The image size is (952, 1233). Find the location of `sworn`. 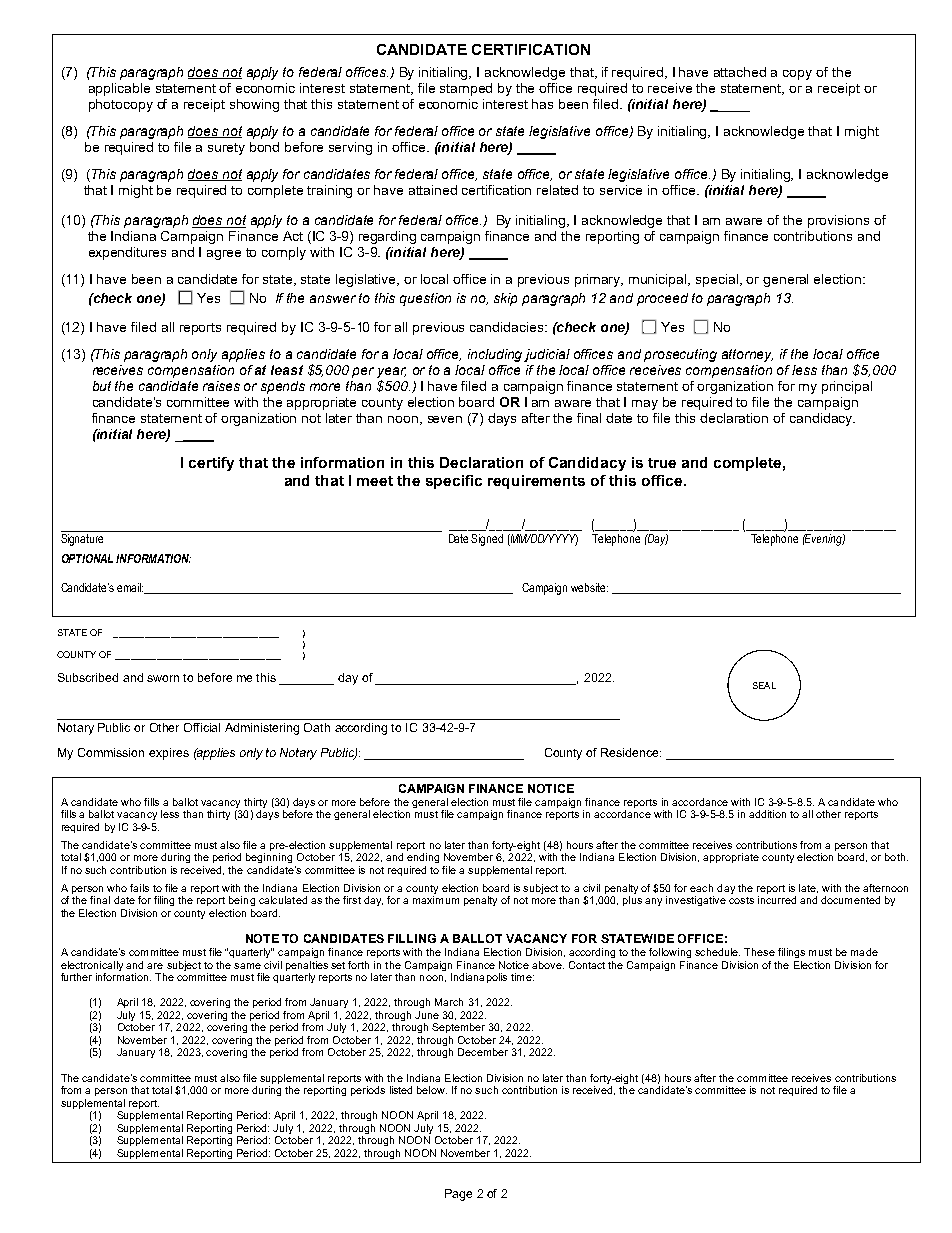

sworn is located at coordinates (163, 678).
